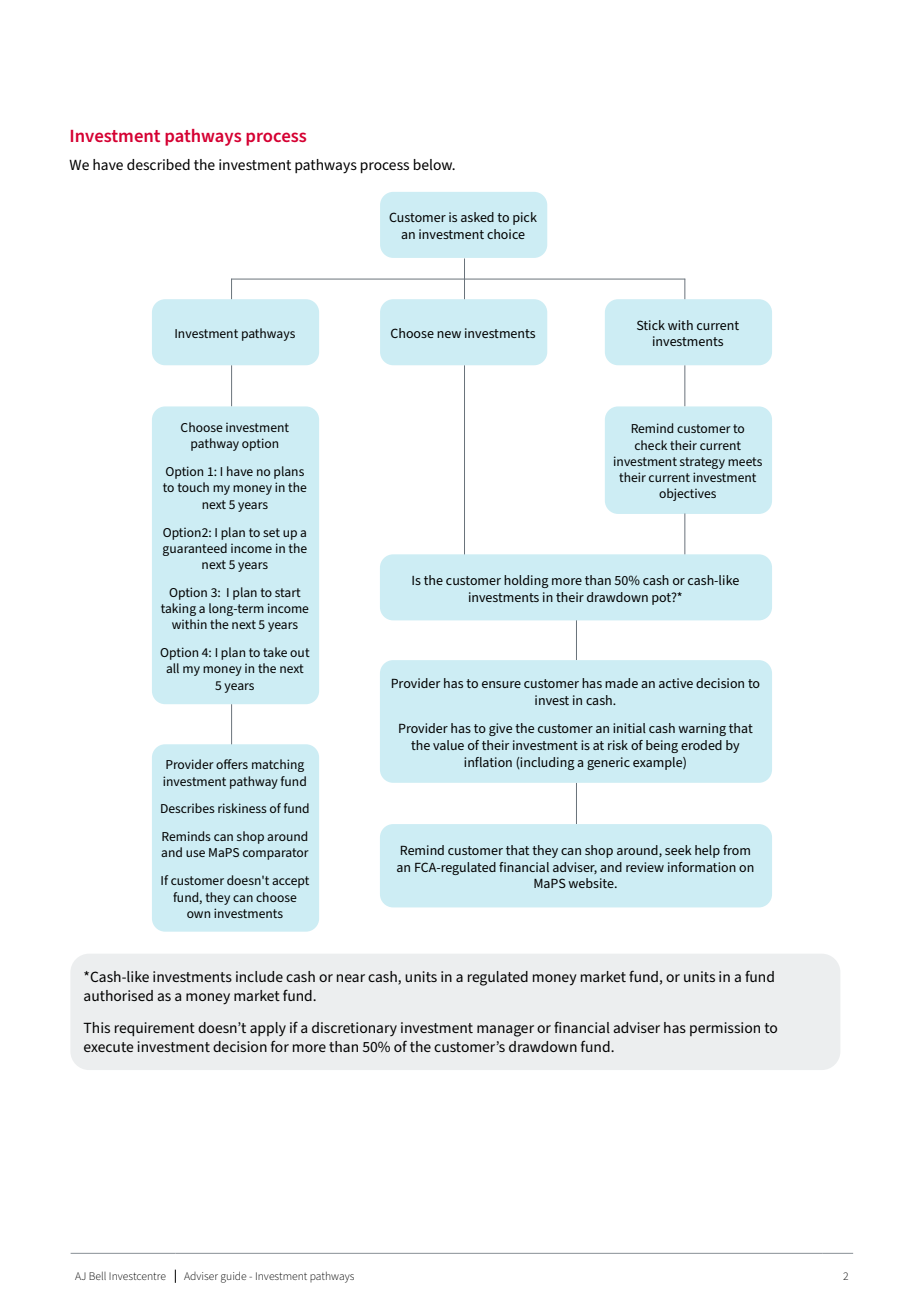  I want to click on guide, so click(234, 1277).
